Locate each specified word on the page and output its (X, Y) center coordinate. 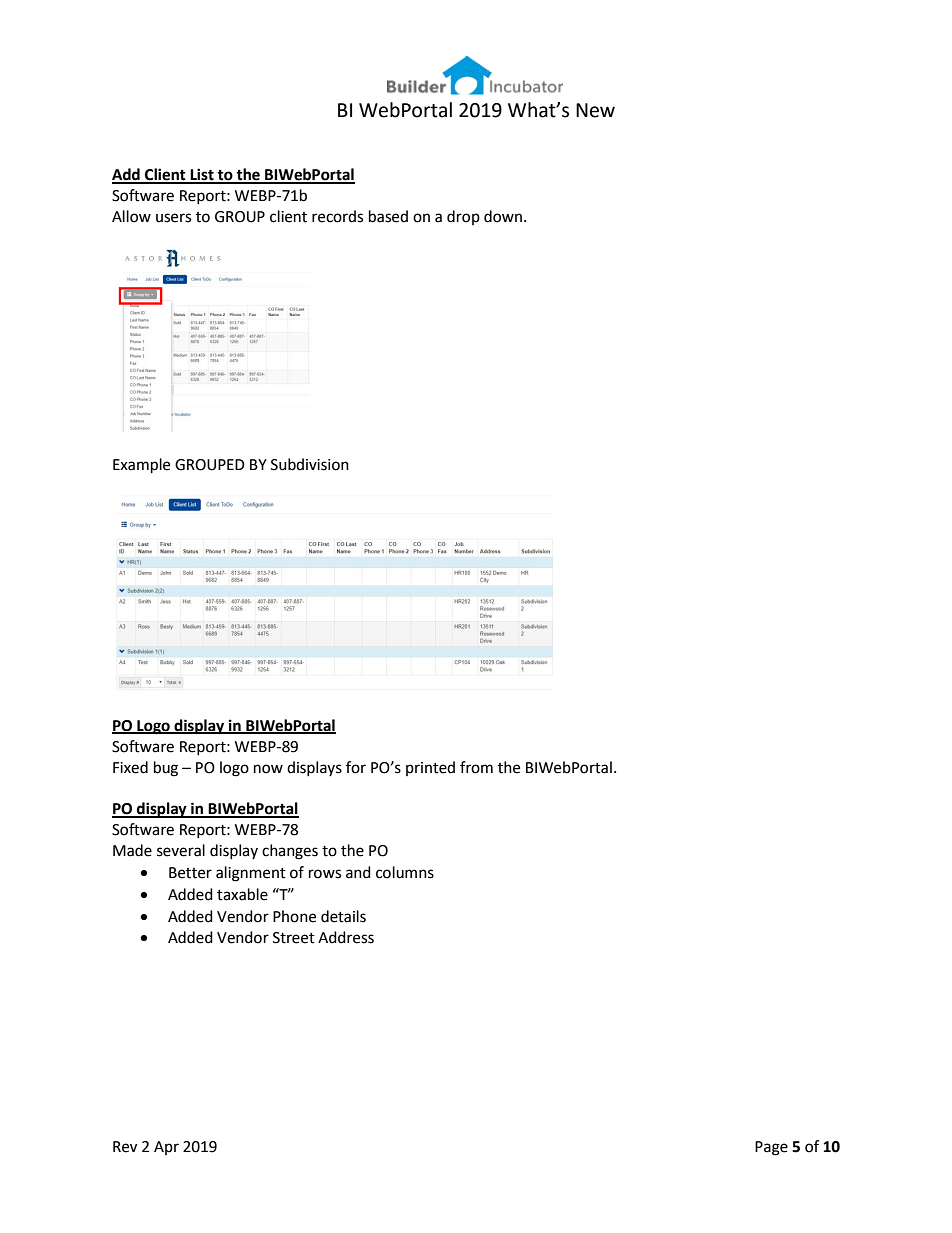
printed (430, 768)
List (202, 175)
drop (463, 217)
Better (190, 873)
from (476, 767)
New (595, 110)
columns (405, 872)
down (503, 216)
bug (166, 769)
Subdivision (310, 464)
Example (141, 466)
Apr (166, 1148)
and (358, 872)
